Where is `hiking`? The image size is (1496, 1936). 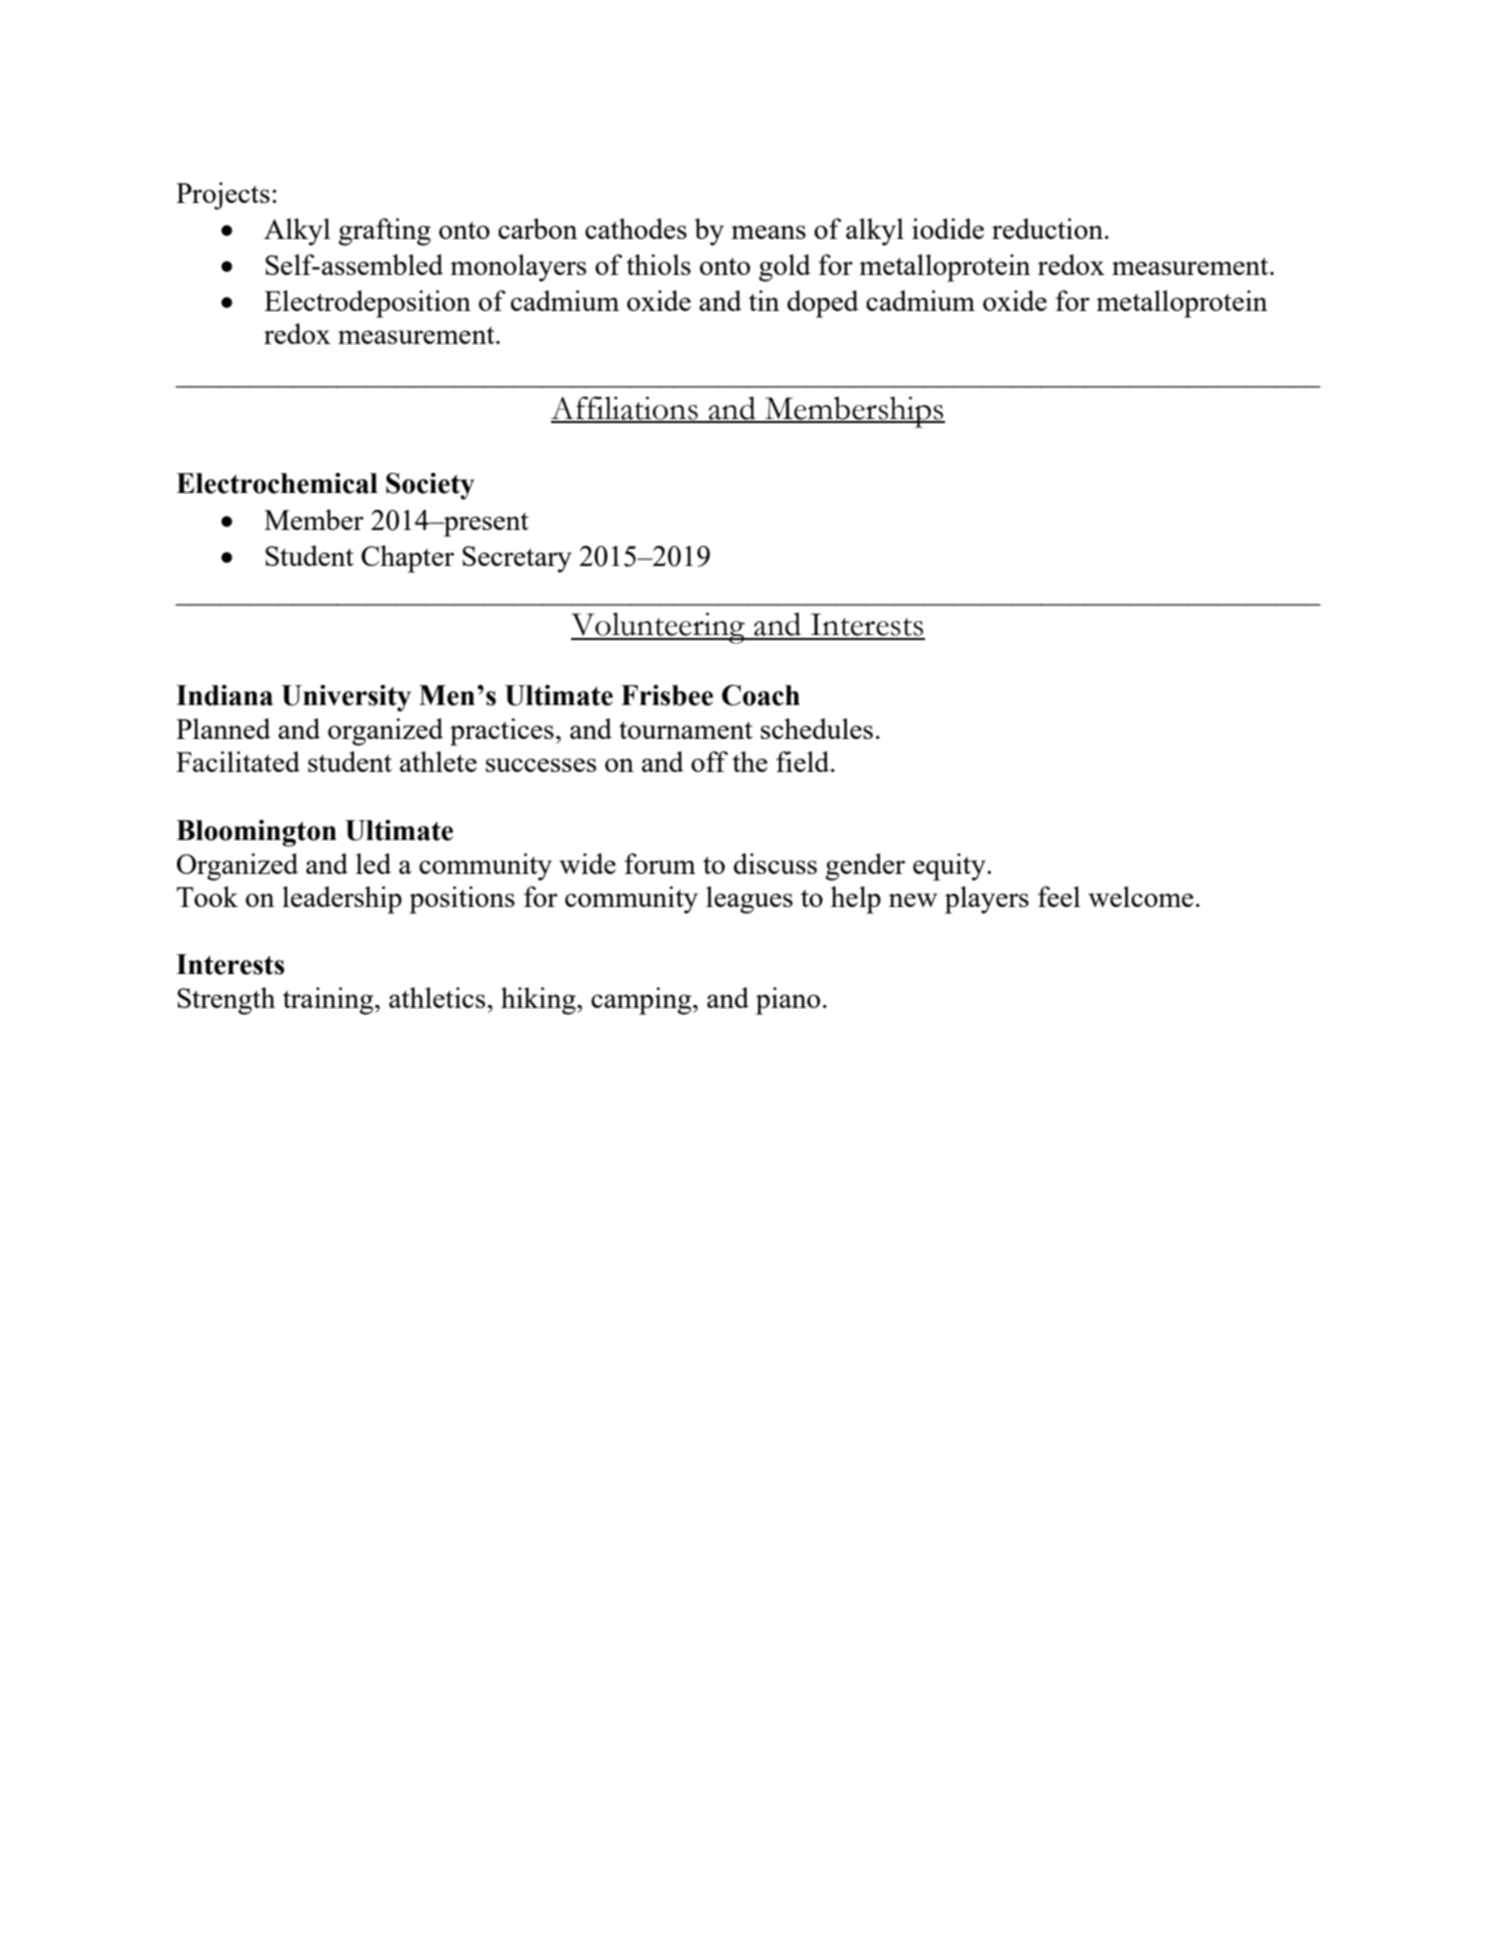 hiking is located at coordinates (539, 1001).
